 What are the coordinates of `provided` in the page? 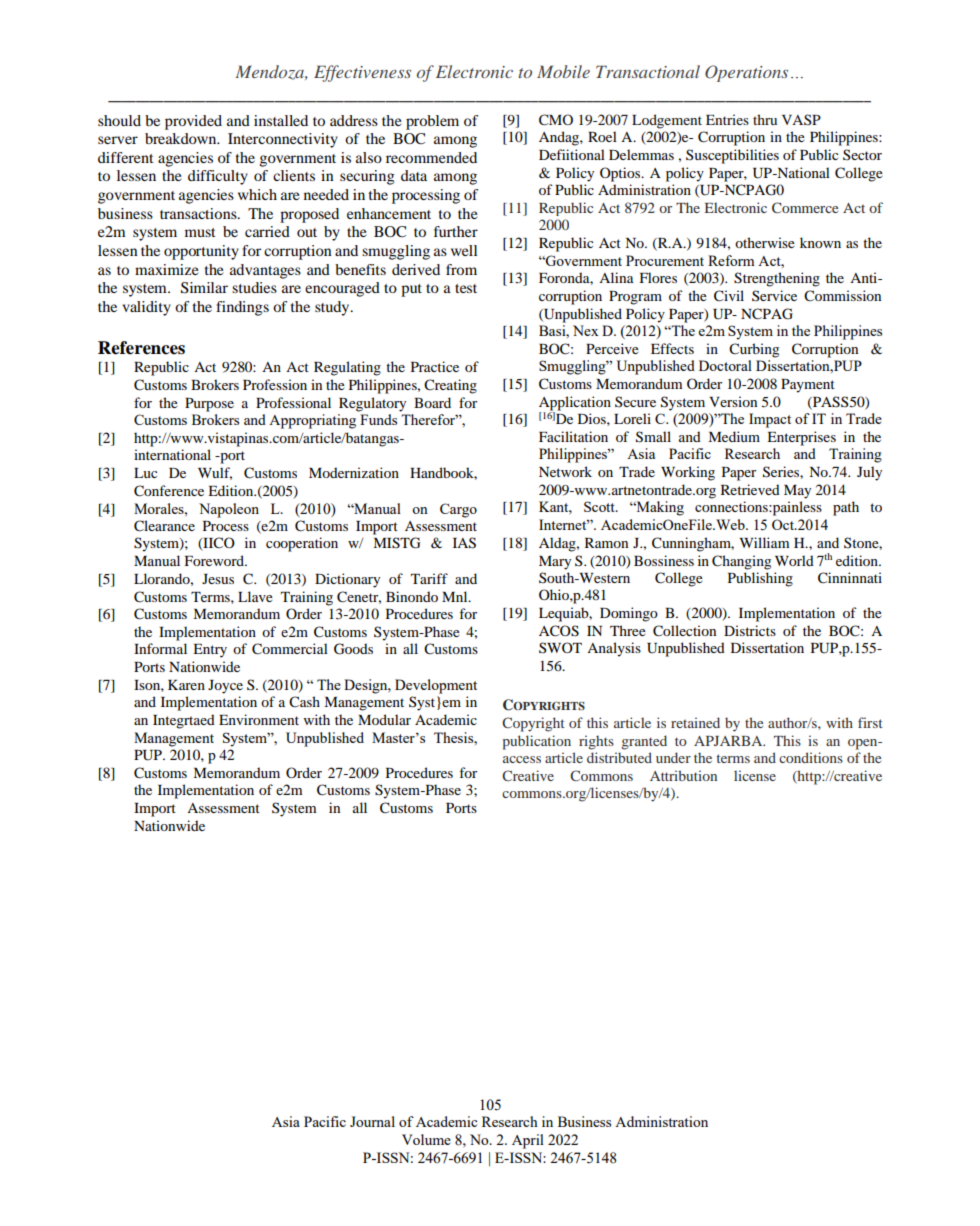 It's located at (193, 122).
